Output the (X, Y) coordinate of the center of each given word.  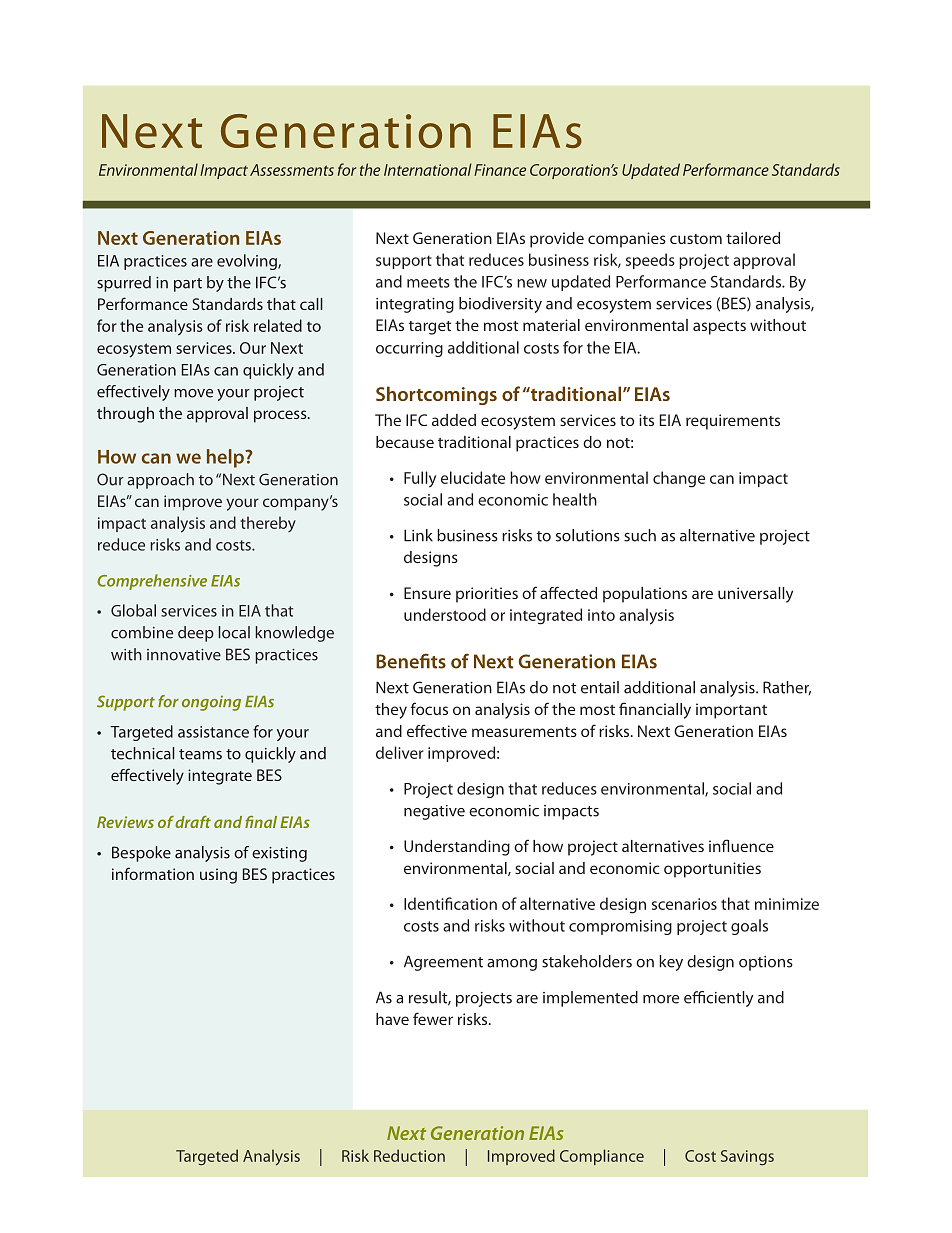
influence (741, 845)
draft (193, 822)
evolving (248, 262)
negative (434, 812)
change (679, 479)
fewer (433, 1018)
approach (160, 481)
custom (696, 239)
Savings (747, 1158)
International (428, 169)
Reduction (409, 1155)
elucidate (473, 477)
